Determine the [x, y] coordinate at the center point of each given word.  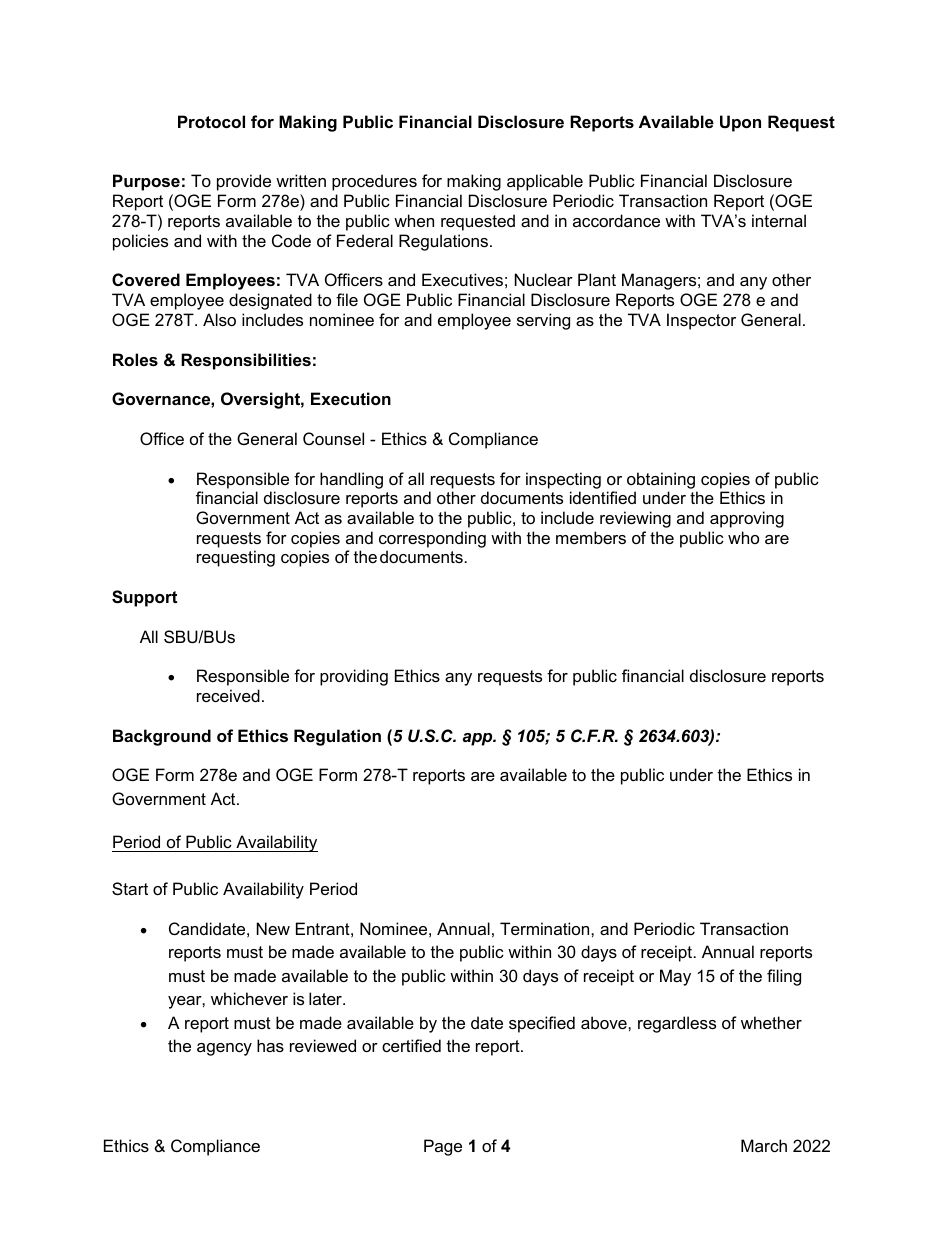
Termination [546, 928]
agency [224, 1049]
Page [443, 1147]
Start [130, 888]
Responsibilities [246, 361]
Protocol [211, 121]
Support [144, 598]
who [743, 537]
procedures [374, 182]
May [675, 977]
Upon [740, 123]
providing [354, 677]
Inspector [701, 321]
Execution [351, 398]
